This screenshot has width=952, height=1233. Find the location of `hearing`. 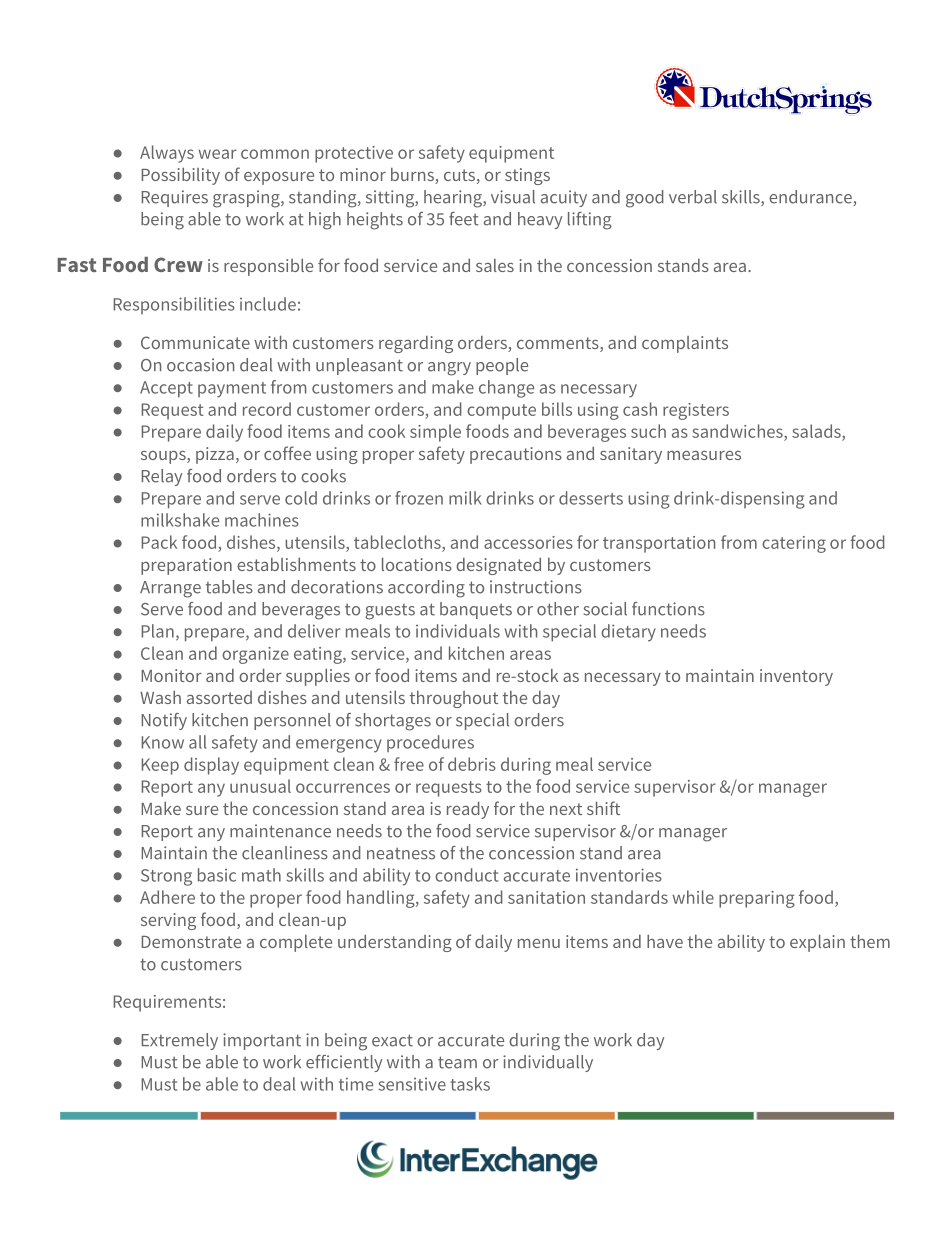

hearing is located at coordinates (454, 199).
